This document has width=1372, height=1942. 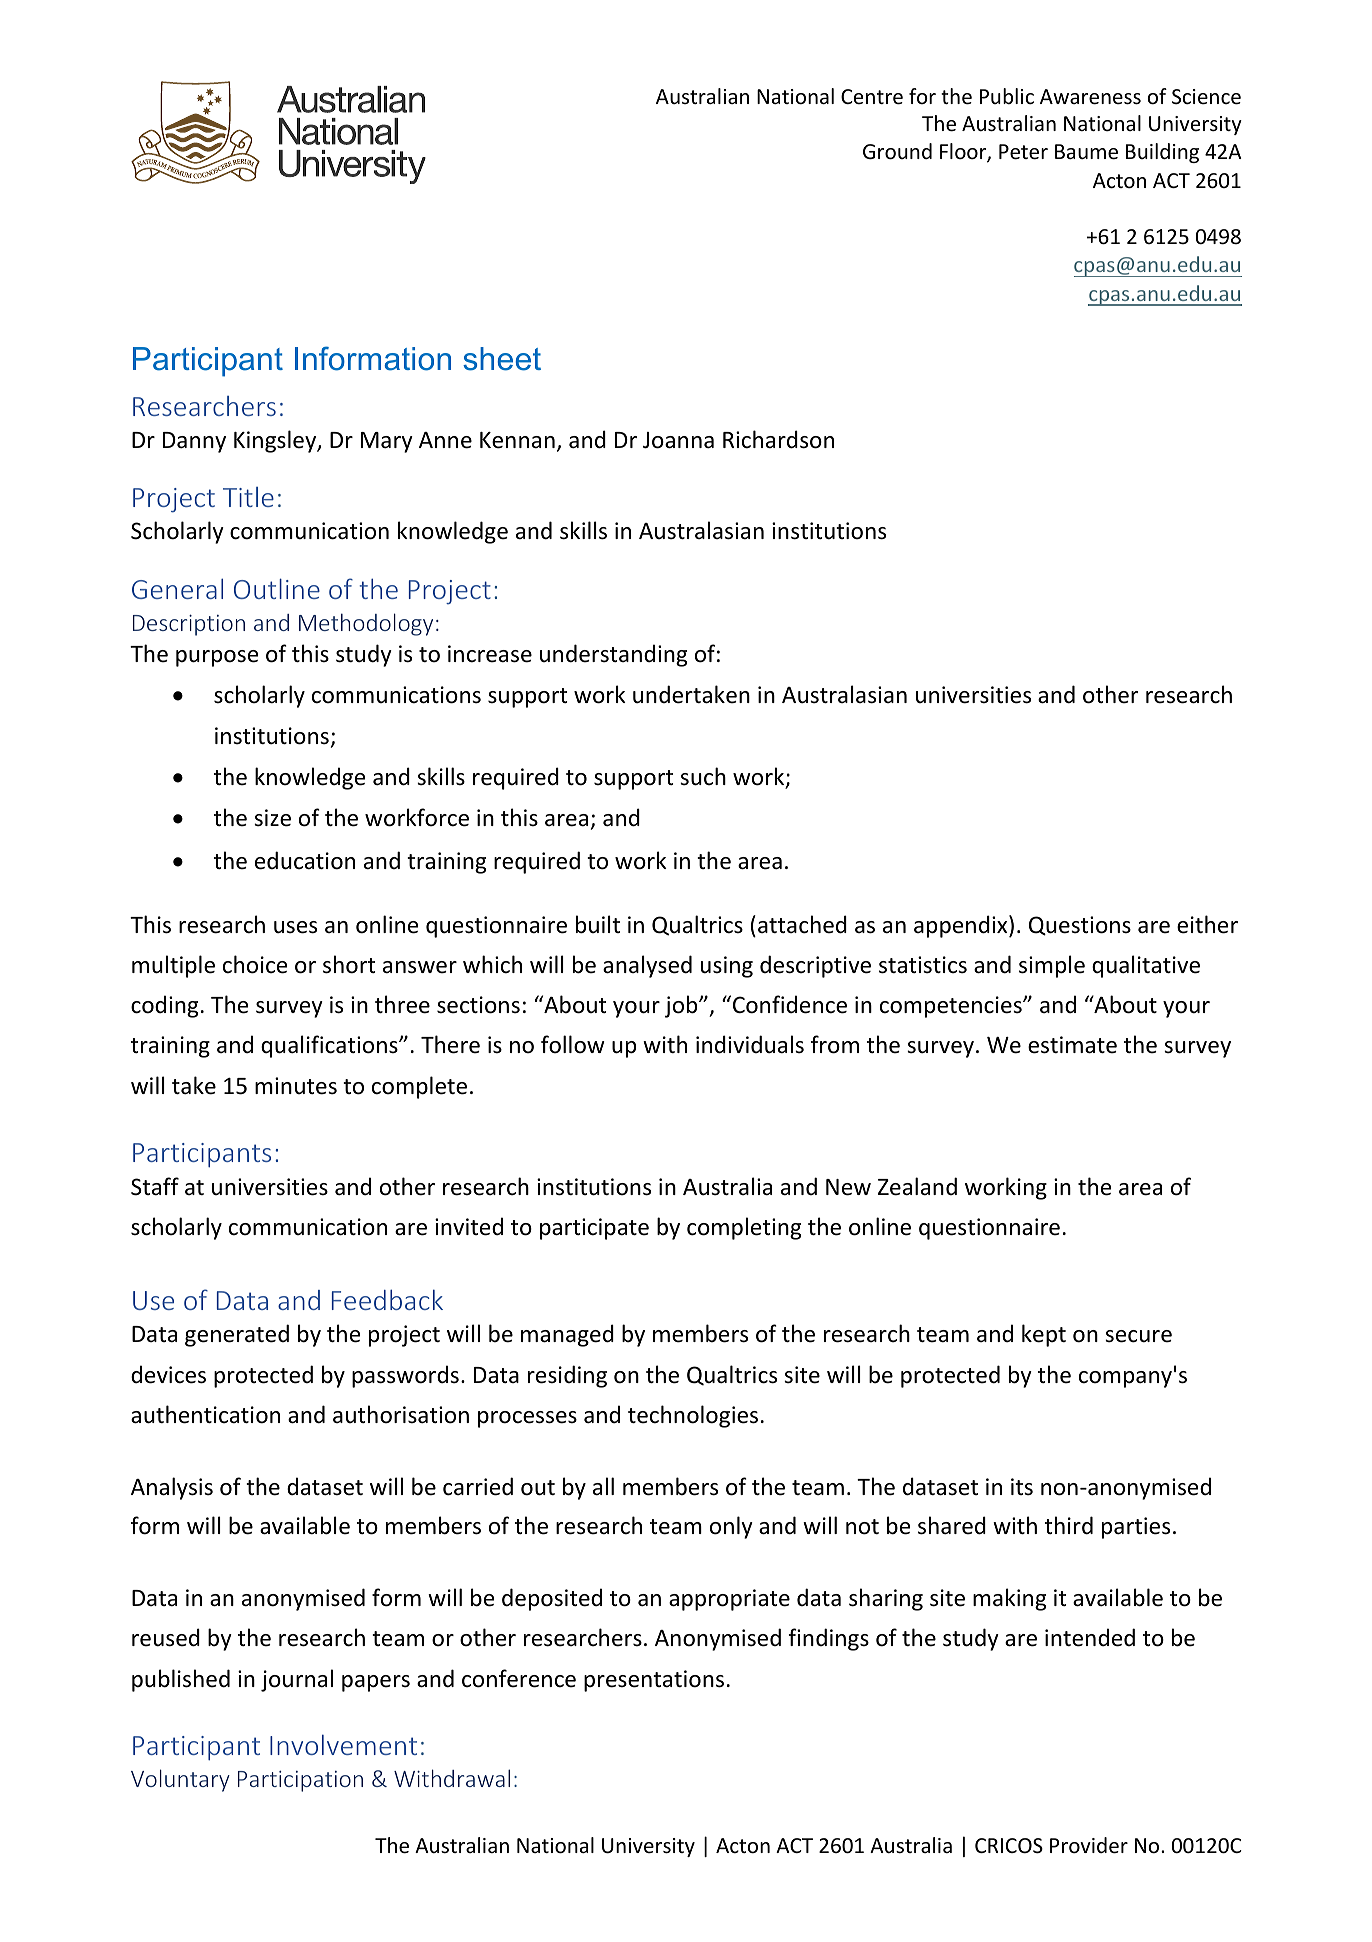 What do you see at coordinates (1044, 1335) in the document?
I see `kept` at bounding box center [1044, 1335].
